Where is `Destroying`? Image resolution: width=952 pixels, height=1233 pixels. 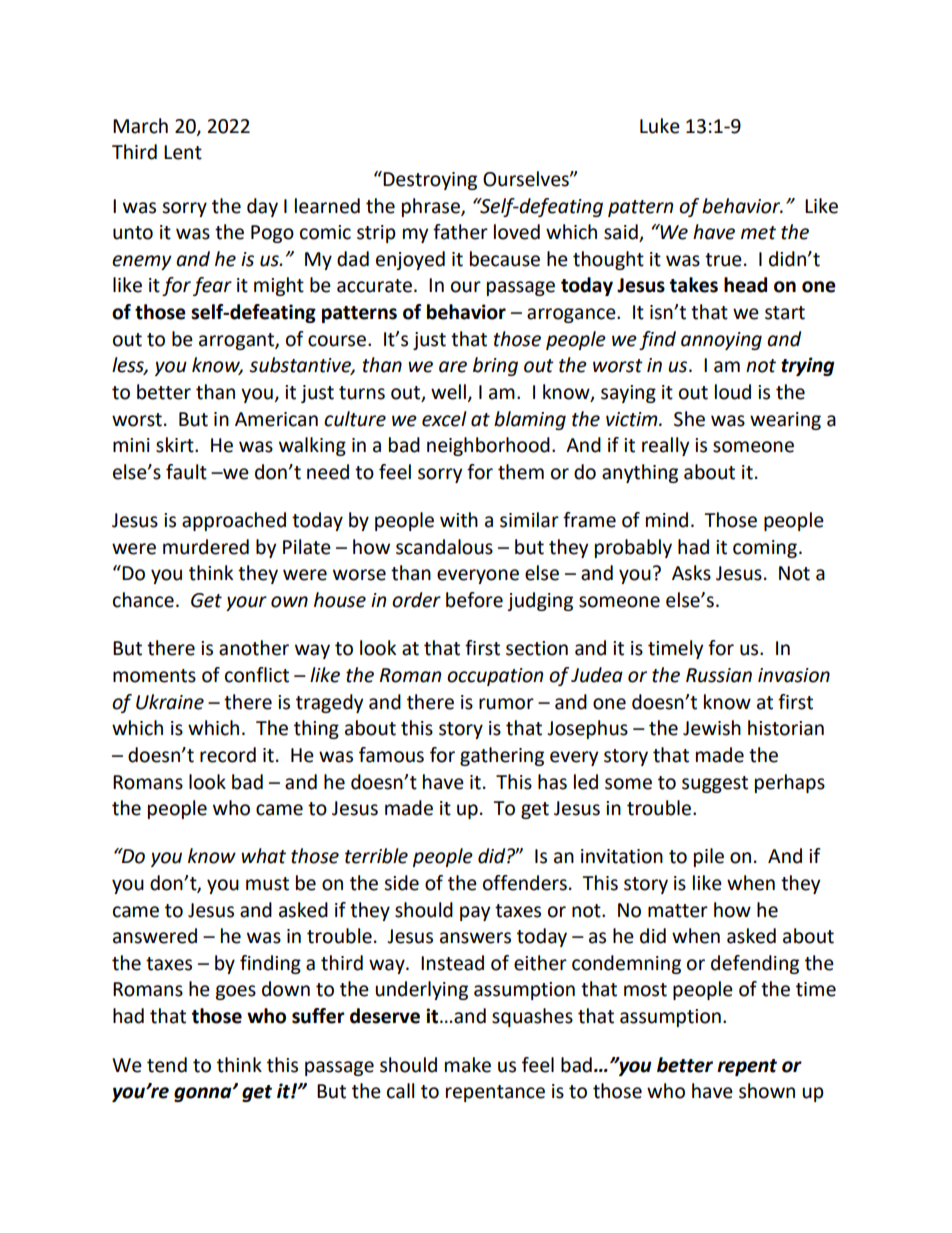
Destroying is located at coordinates (430, 181).
